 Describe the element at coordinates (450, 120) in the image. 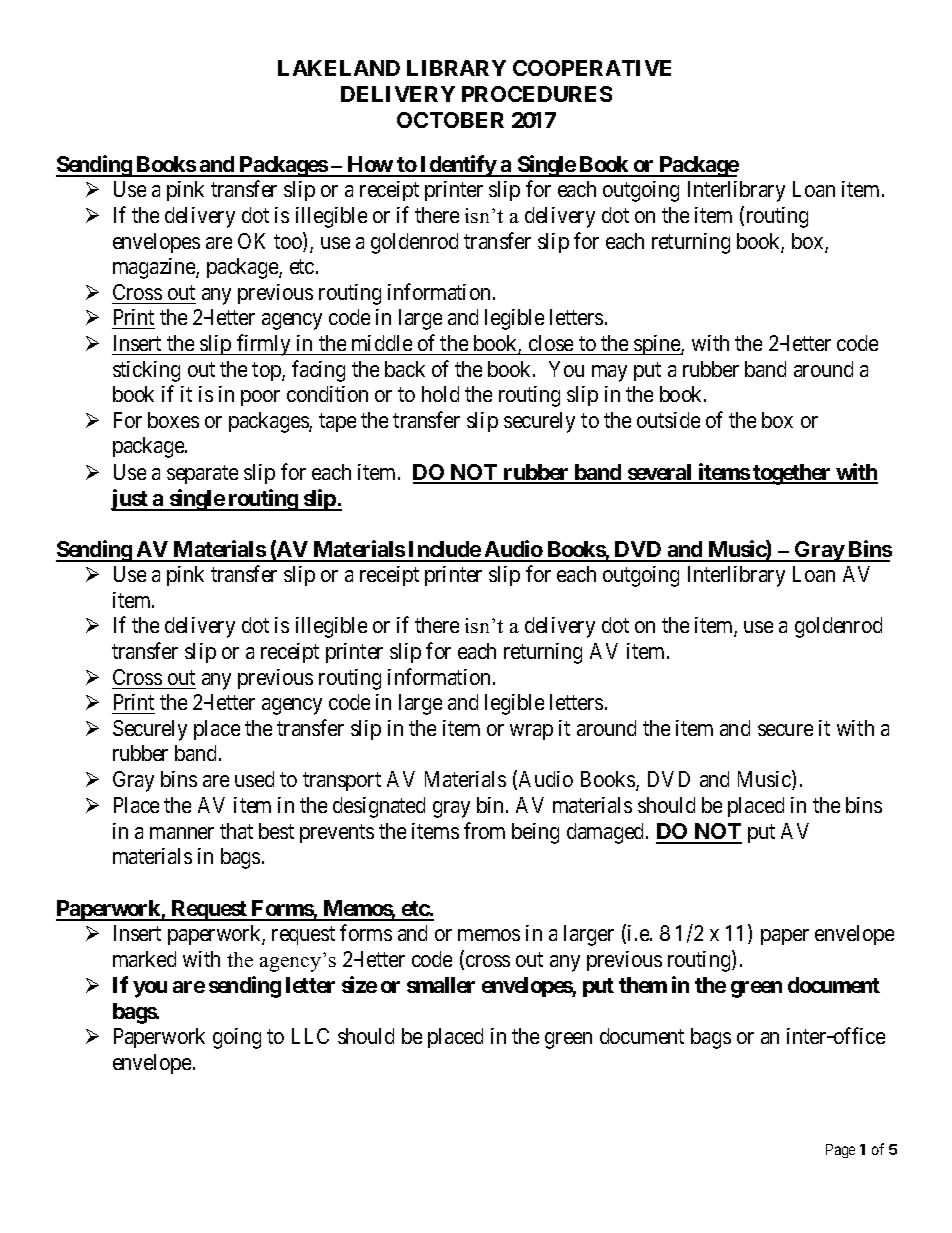

I see `OCTOBER` at that location.
